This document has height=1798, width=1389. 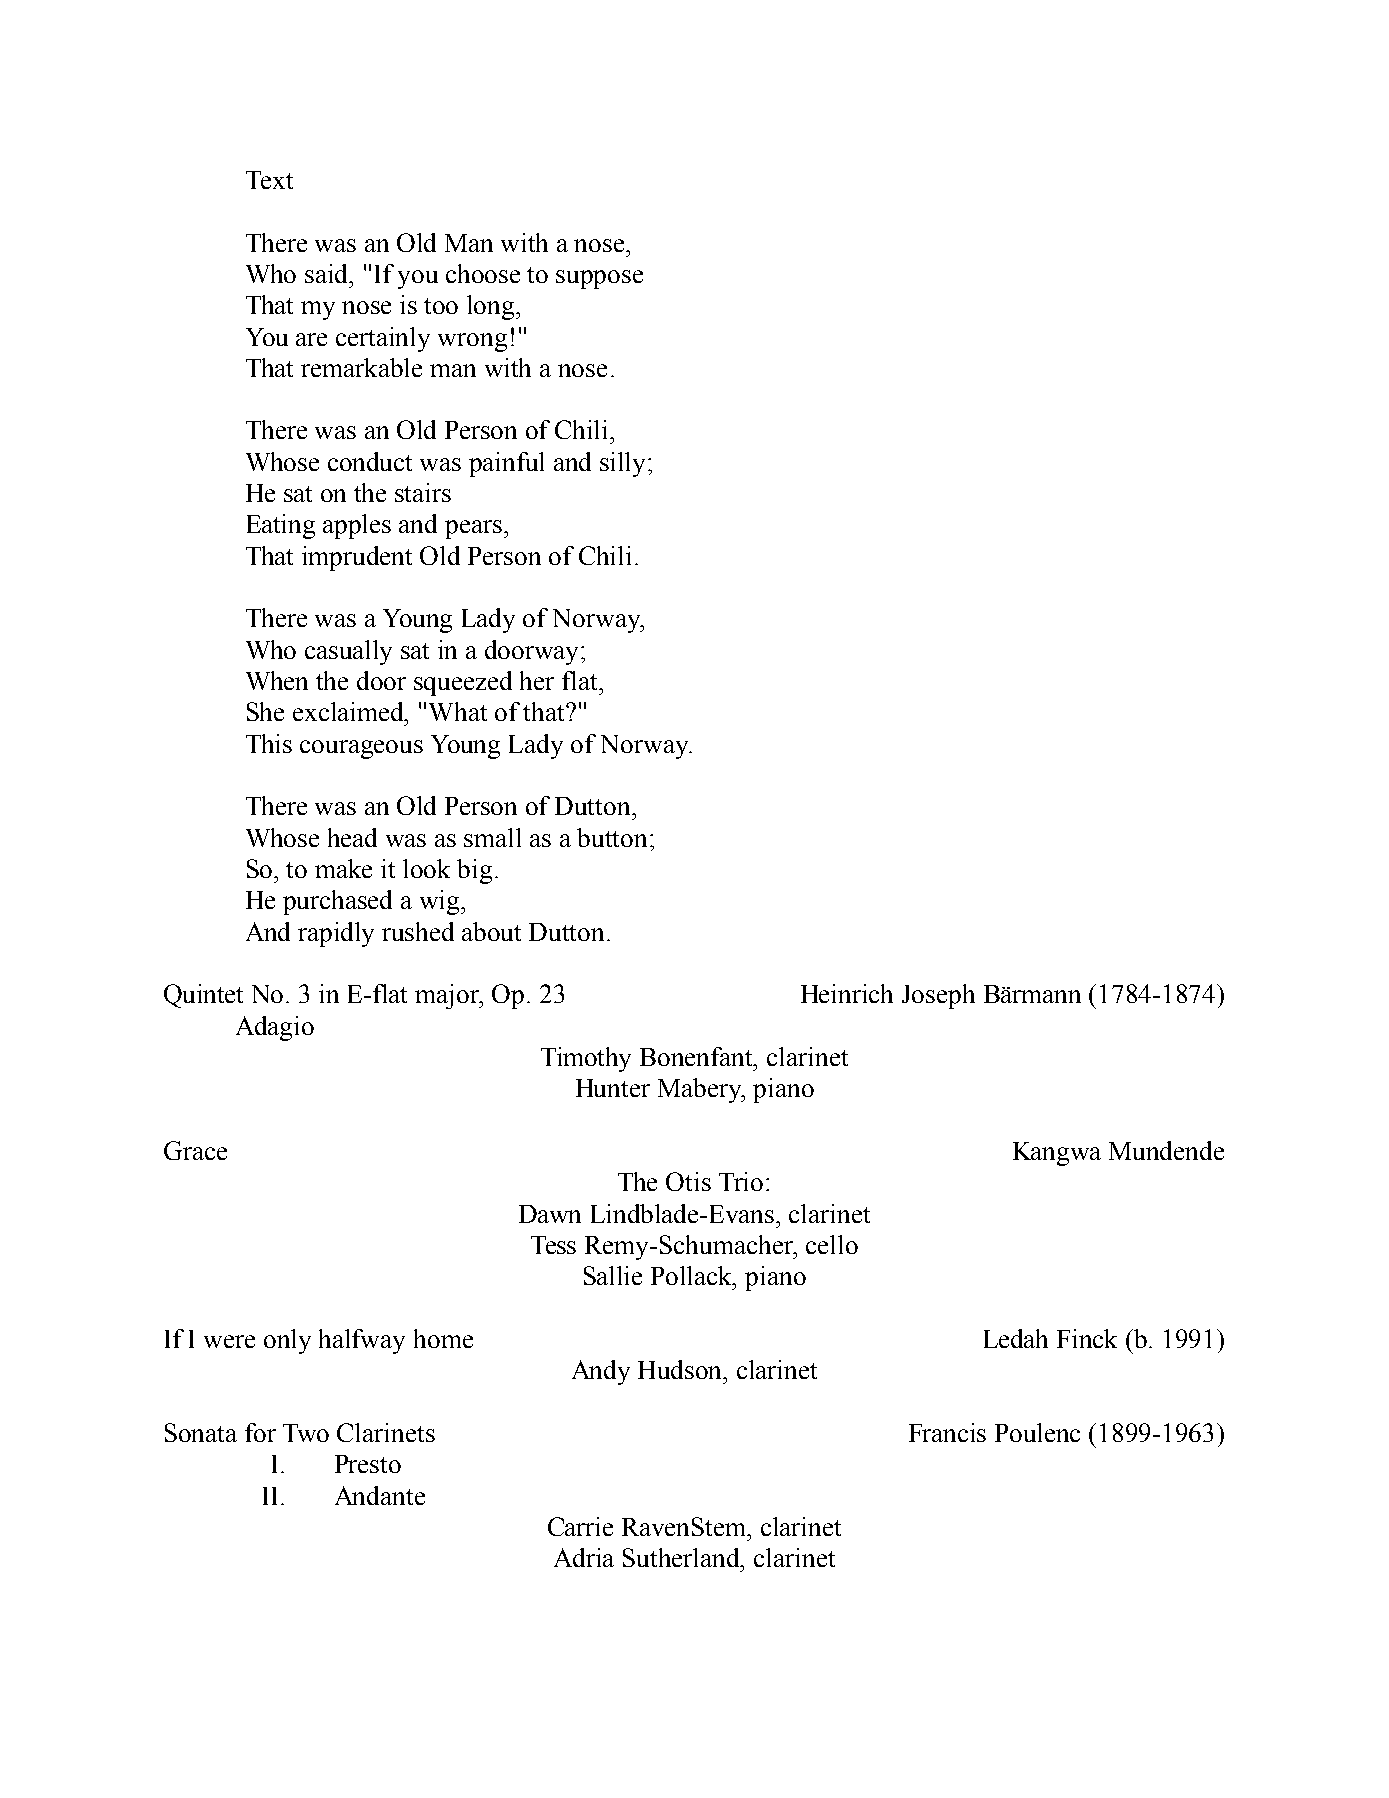 What do you see at coordinates (624, 464) in the document?
I see `silly` at bounding box center [624, 464].
